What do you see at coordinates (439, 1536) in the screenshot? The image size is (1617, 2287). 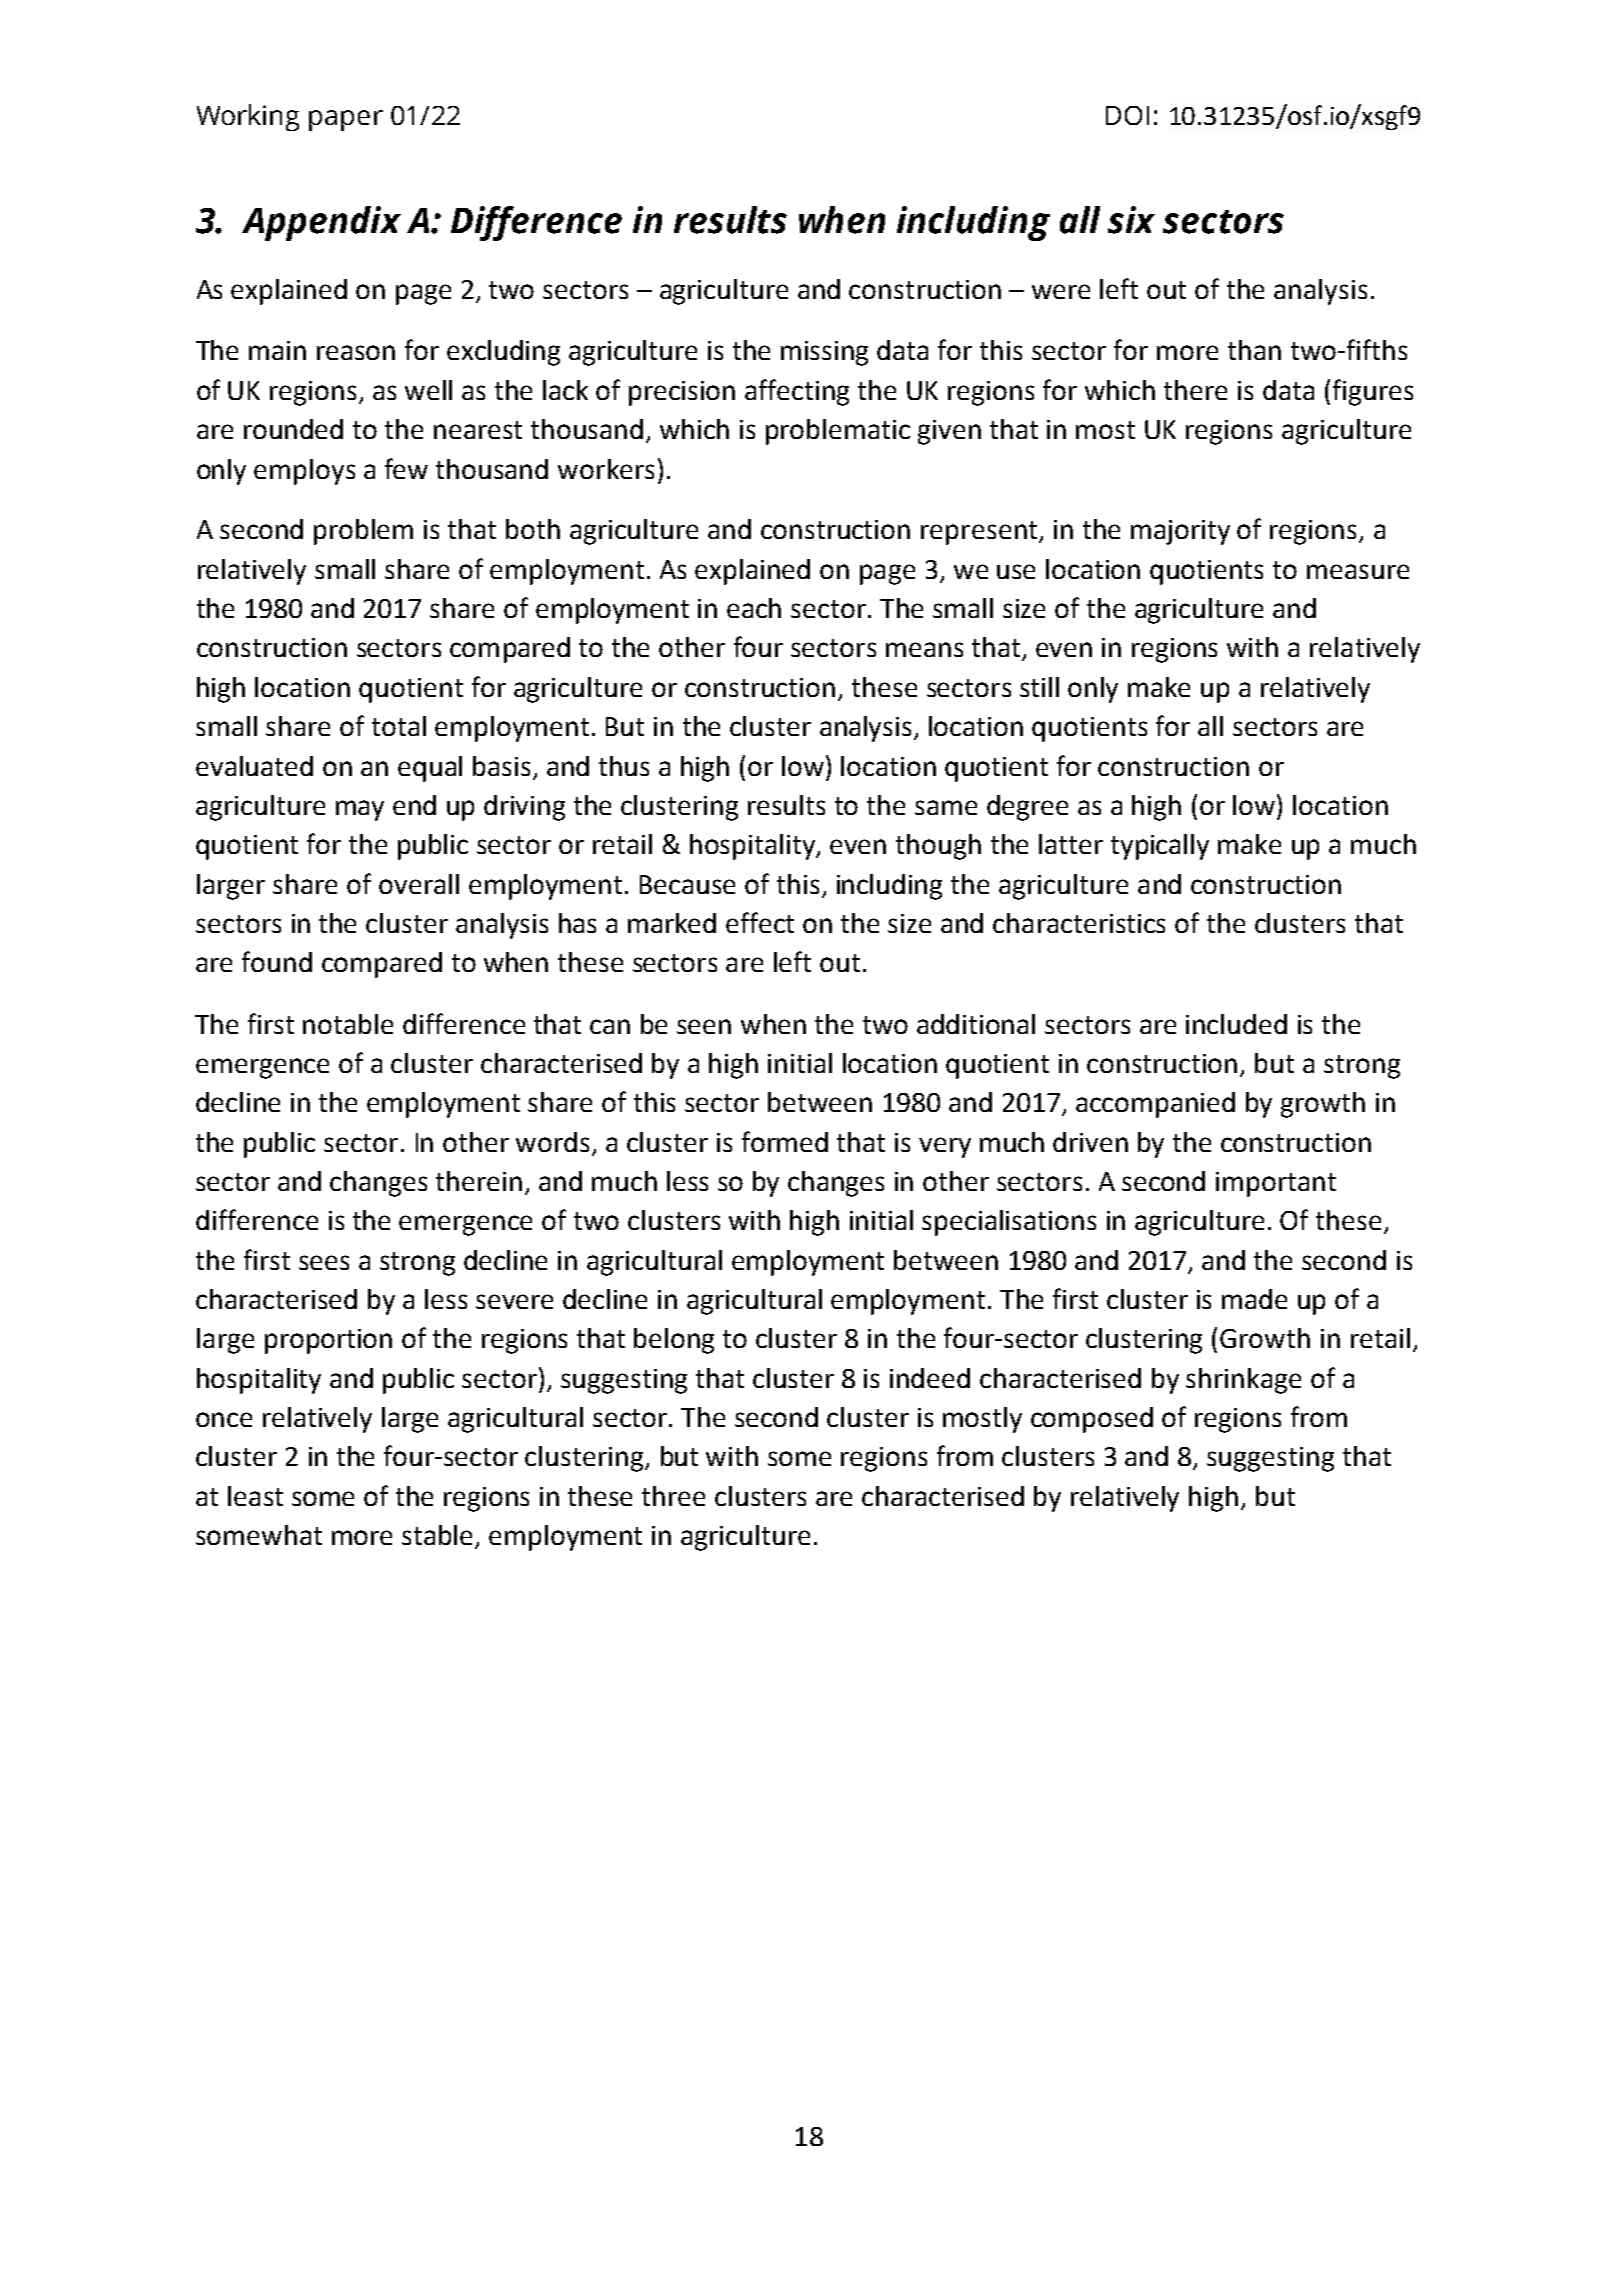 I see `stable` at bounding box center [439, 1536].
